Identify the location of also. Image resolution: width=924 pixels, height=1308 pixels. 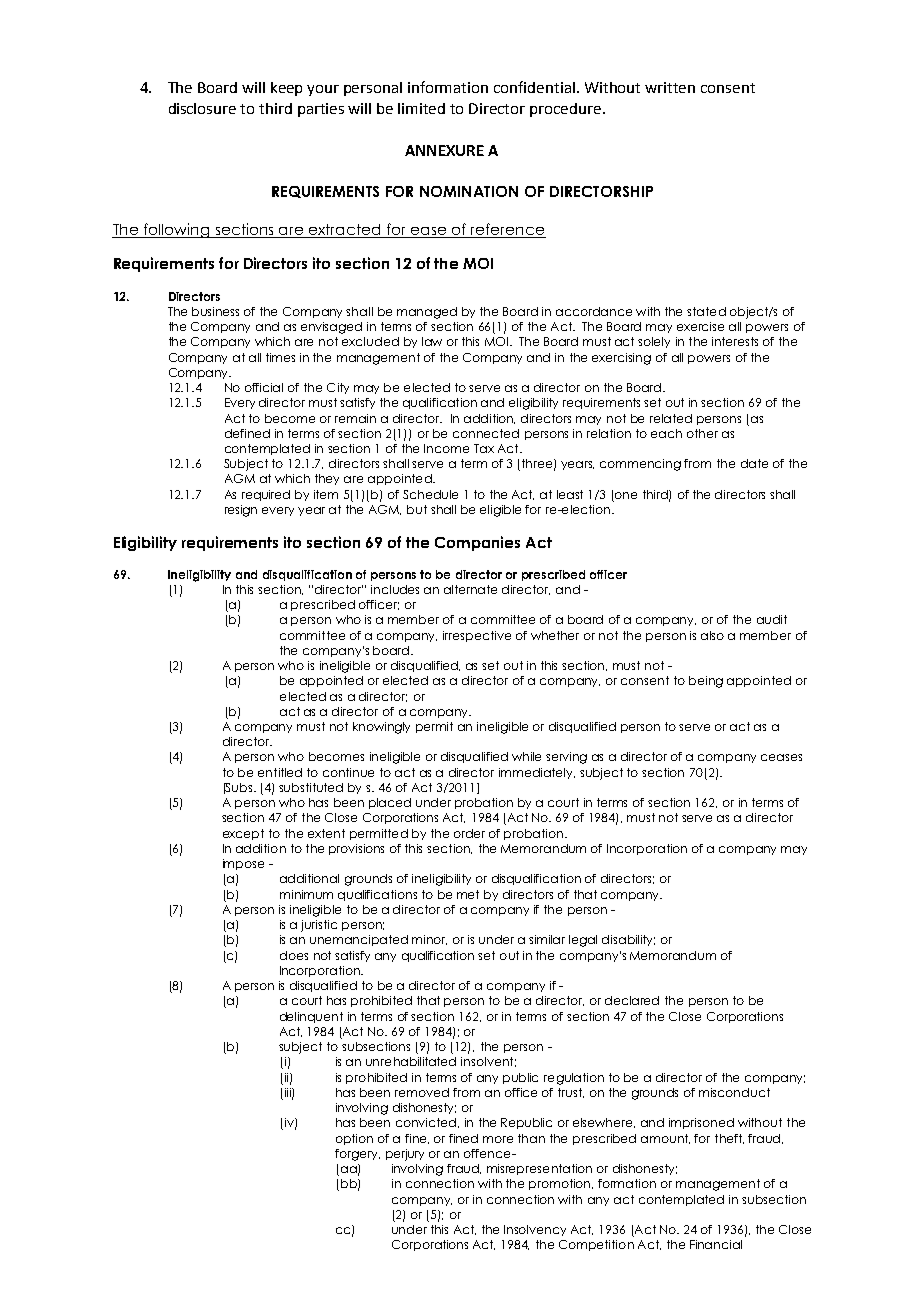
(712, 635).
